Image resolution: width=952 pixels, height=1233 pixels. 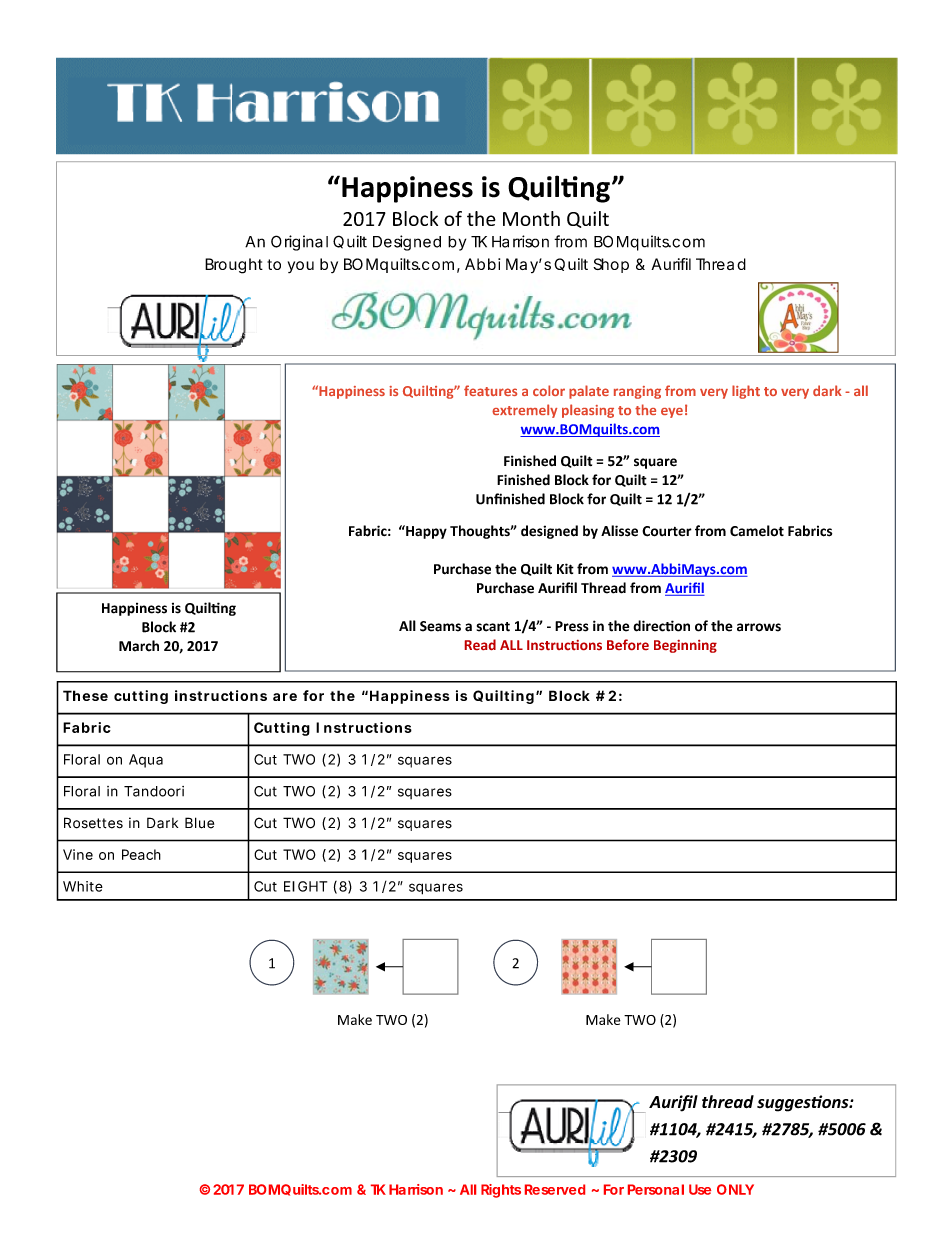 What do you see at coordinates (139, 646) in the image?
I see `March` at bounding box center [139, 646].
